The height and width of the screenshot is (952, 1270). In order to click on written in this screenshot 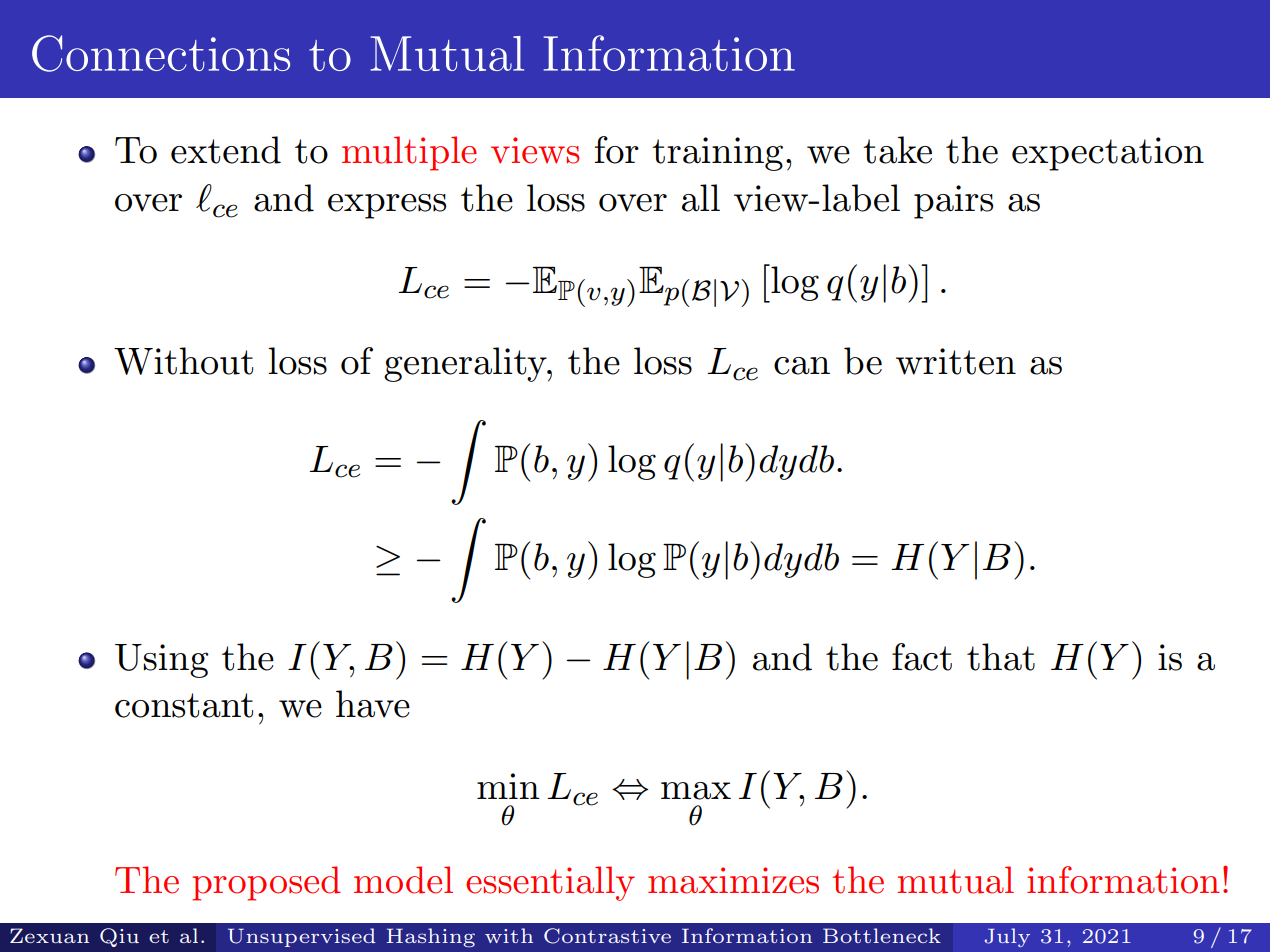, I will do `click(956, 361)`.
